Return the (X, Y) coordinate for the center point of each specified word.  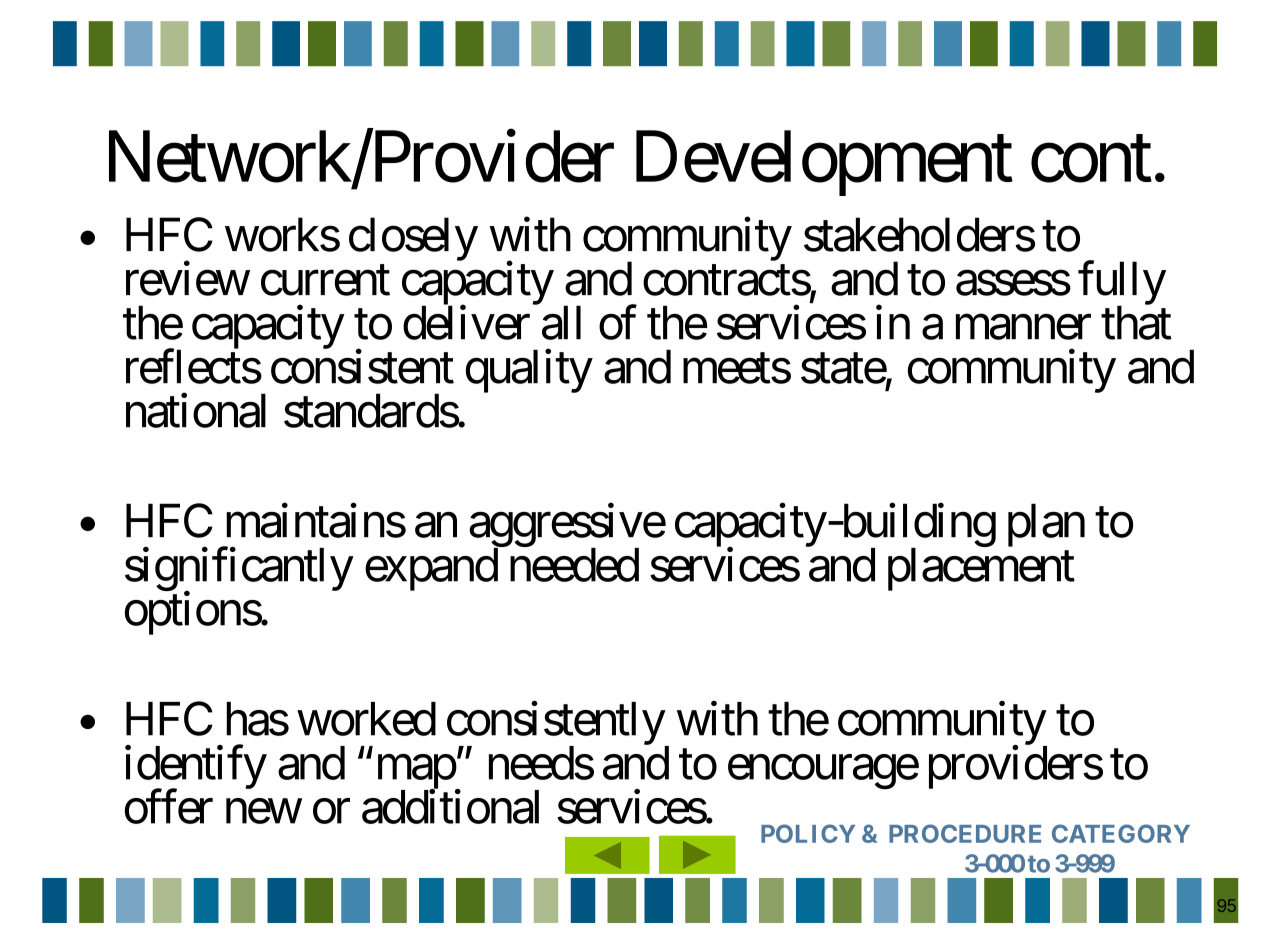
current (325, 281)
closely (413, 239)
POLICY (808, 833)
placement (981, 569)
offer (169, 806)
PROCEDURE (965, 833)
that (1136, 322)
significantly (239, 570)
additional (450, 806)
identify (196, 768)
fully (1122, 284)
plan (1046, 525)
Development (824, 163)
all (561, 322)
